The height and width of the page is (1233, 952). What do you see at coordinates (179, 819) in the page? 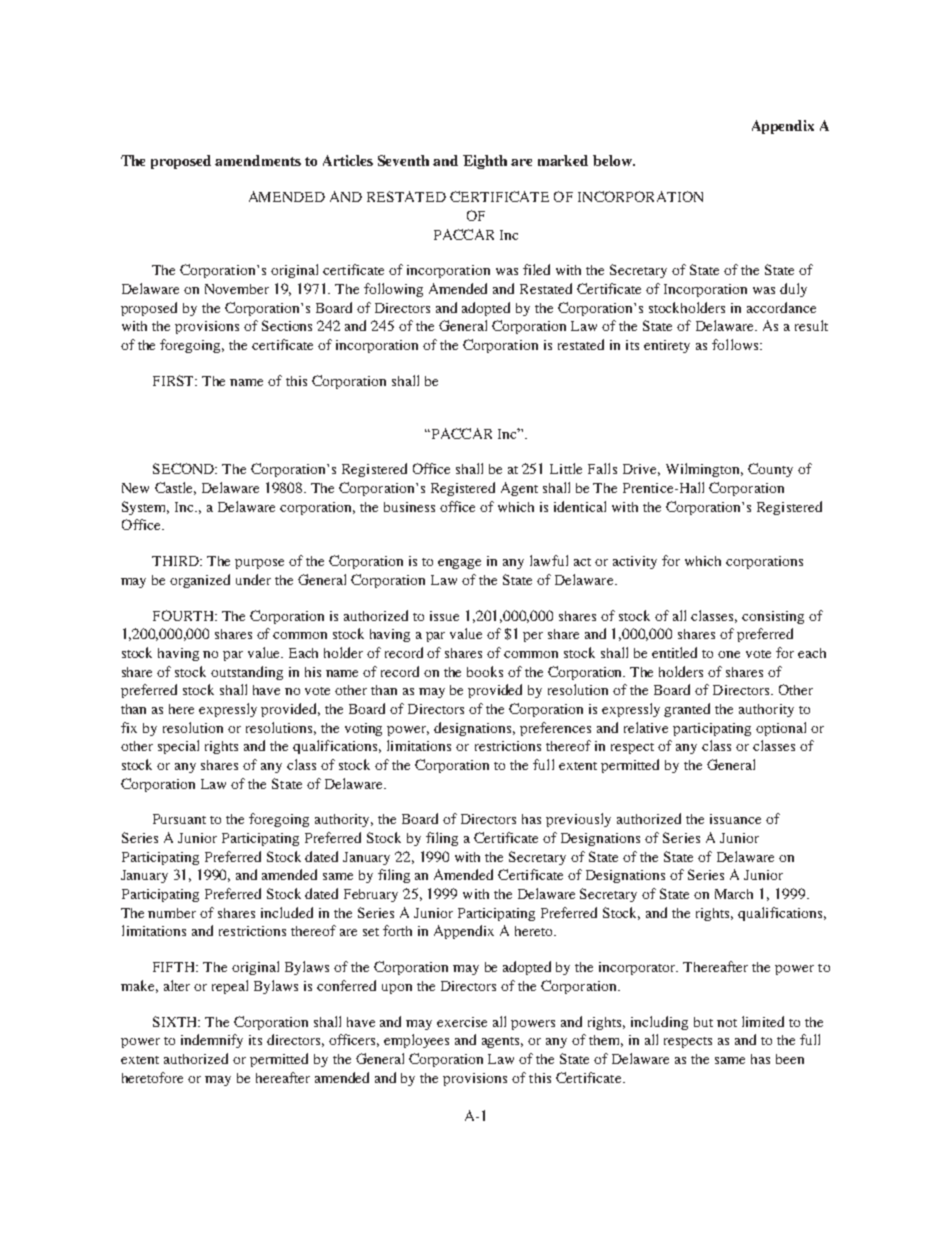
I see `Pursuant` at bounding box center [179, 819].
